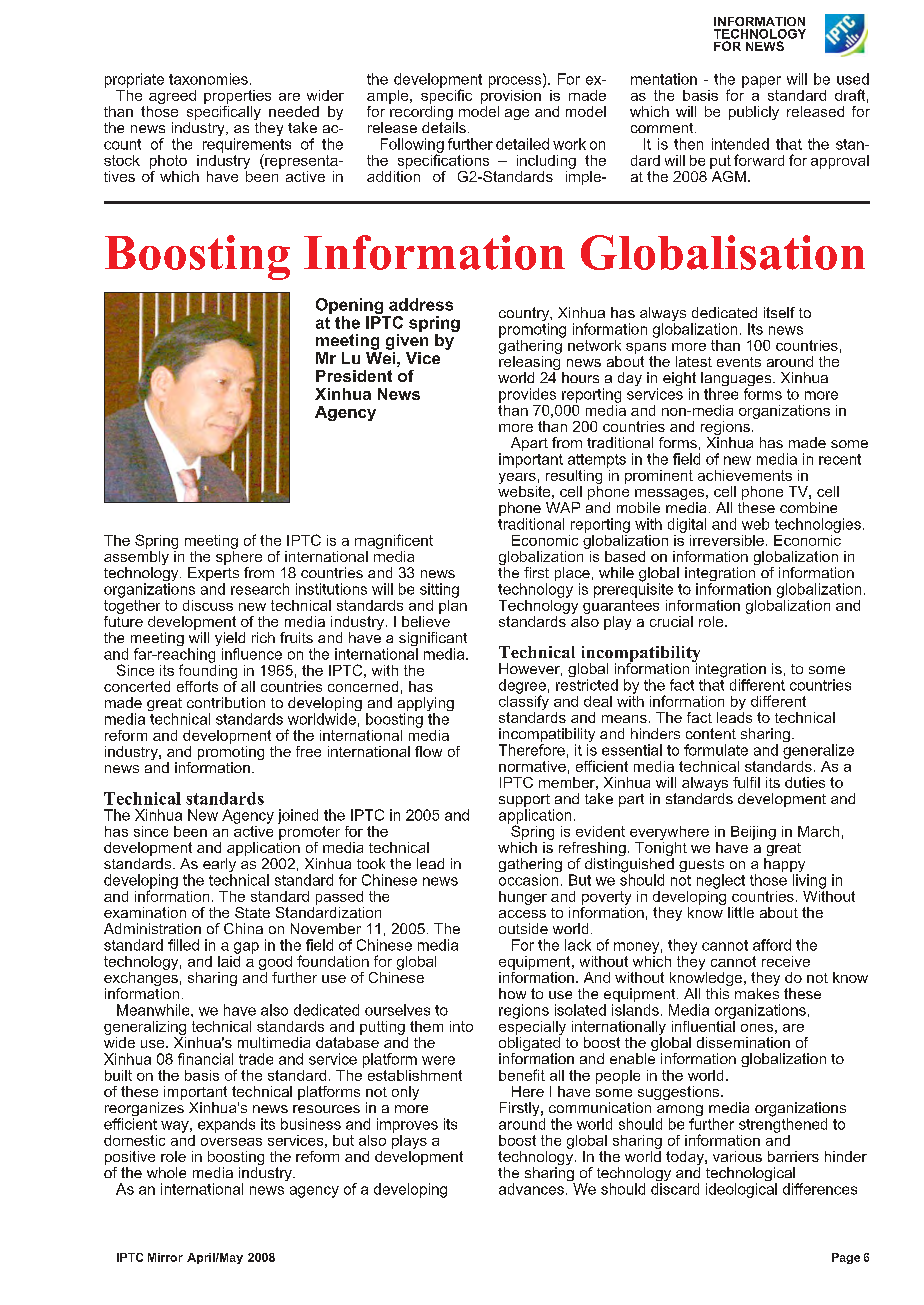  Describe the element at coordinates (754, 113) in the image. I see `publicly` at that location.
